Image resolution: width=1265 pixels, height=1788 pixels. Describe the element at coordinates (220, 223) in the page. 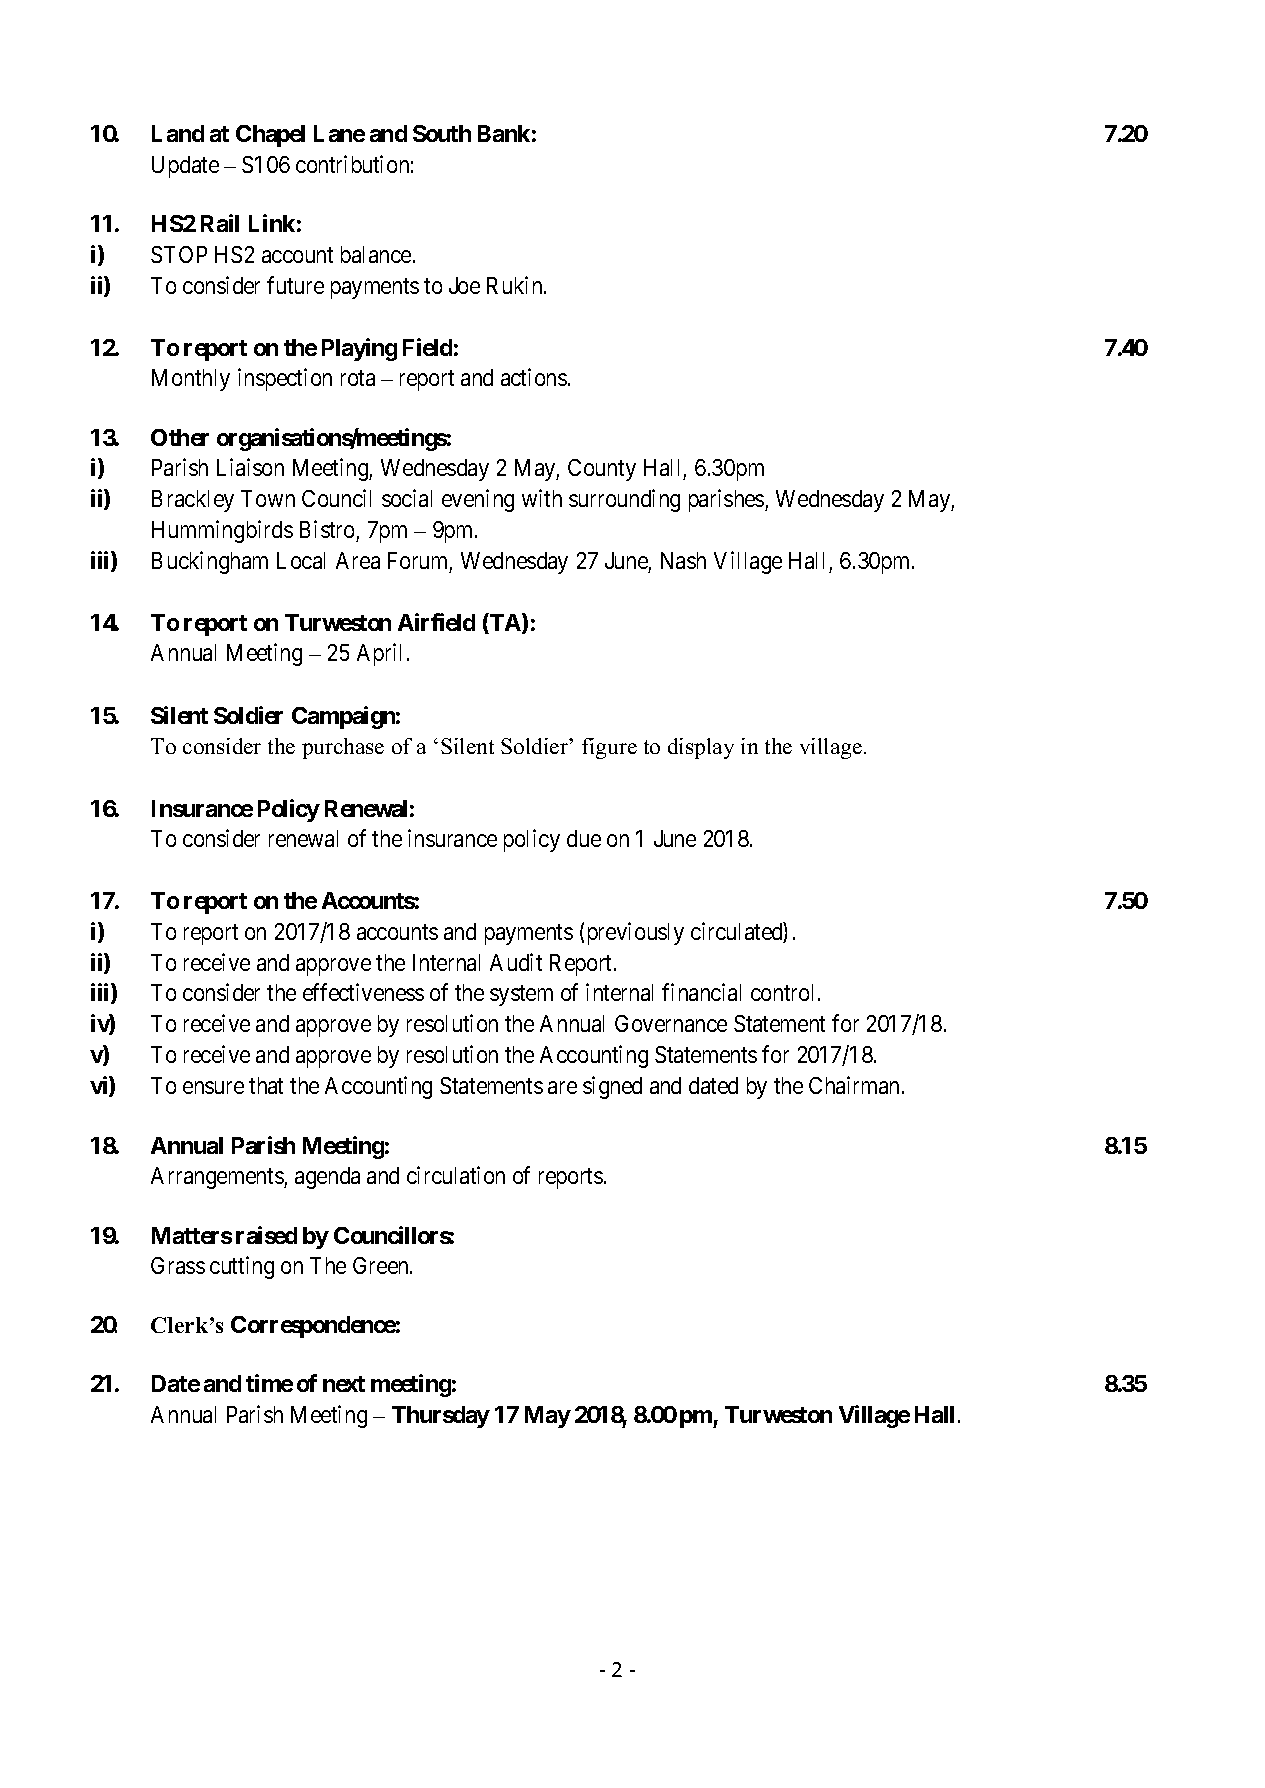

I see `Rail` at that location.
